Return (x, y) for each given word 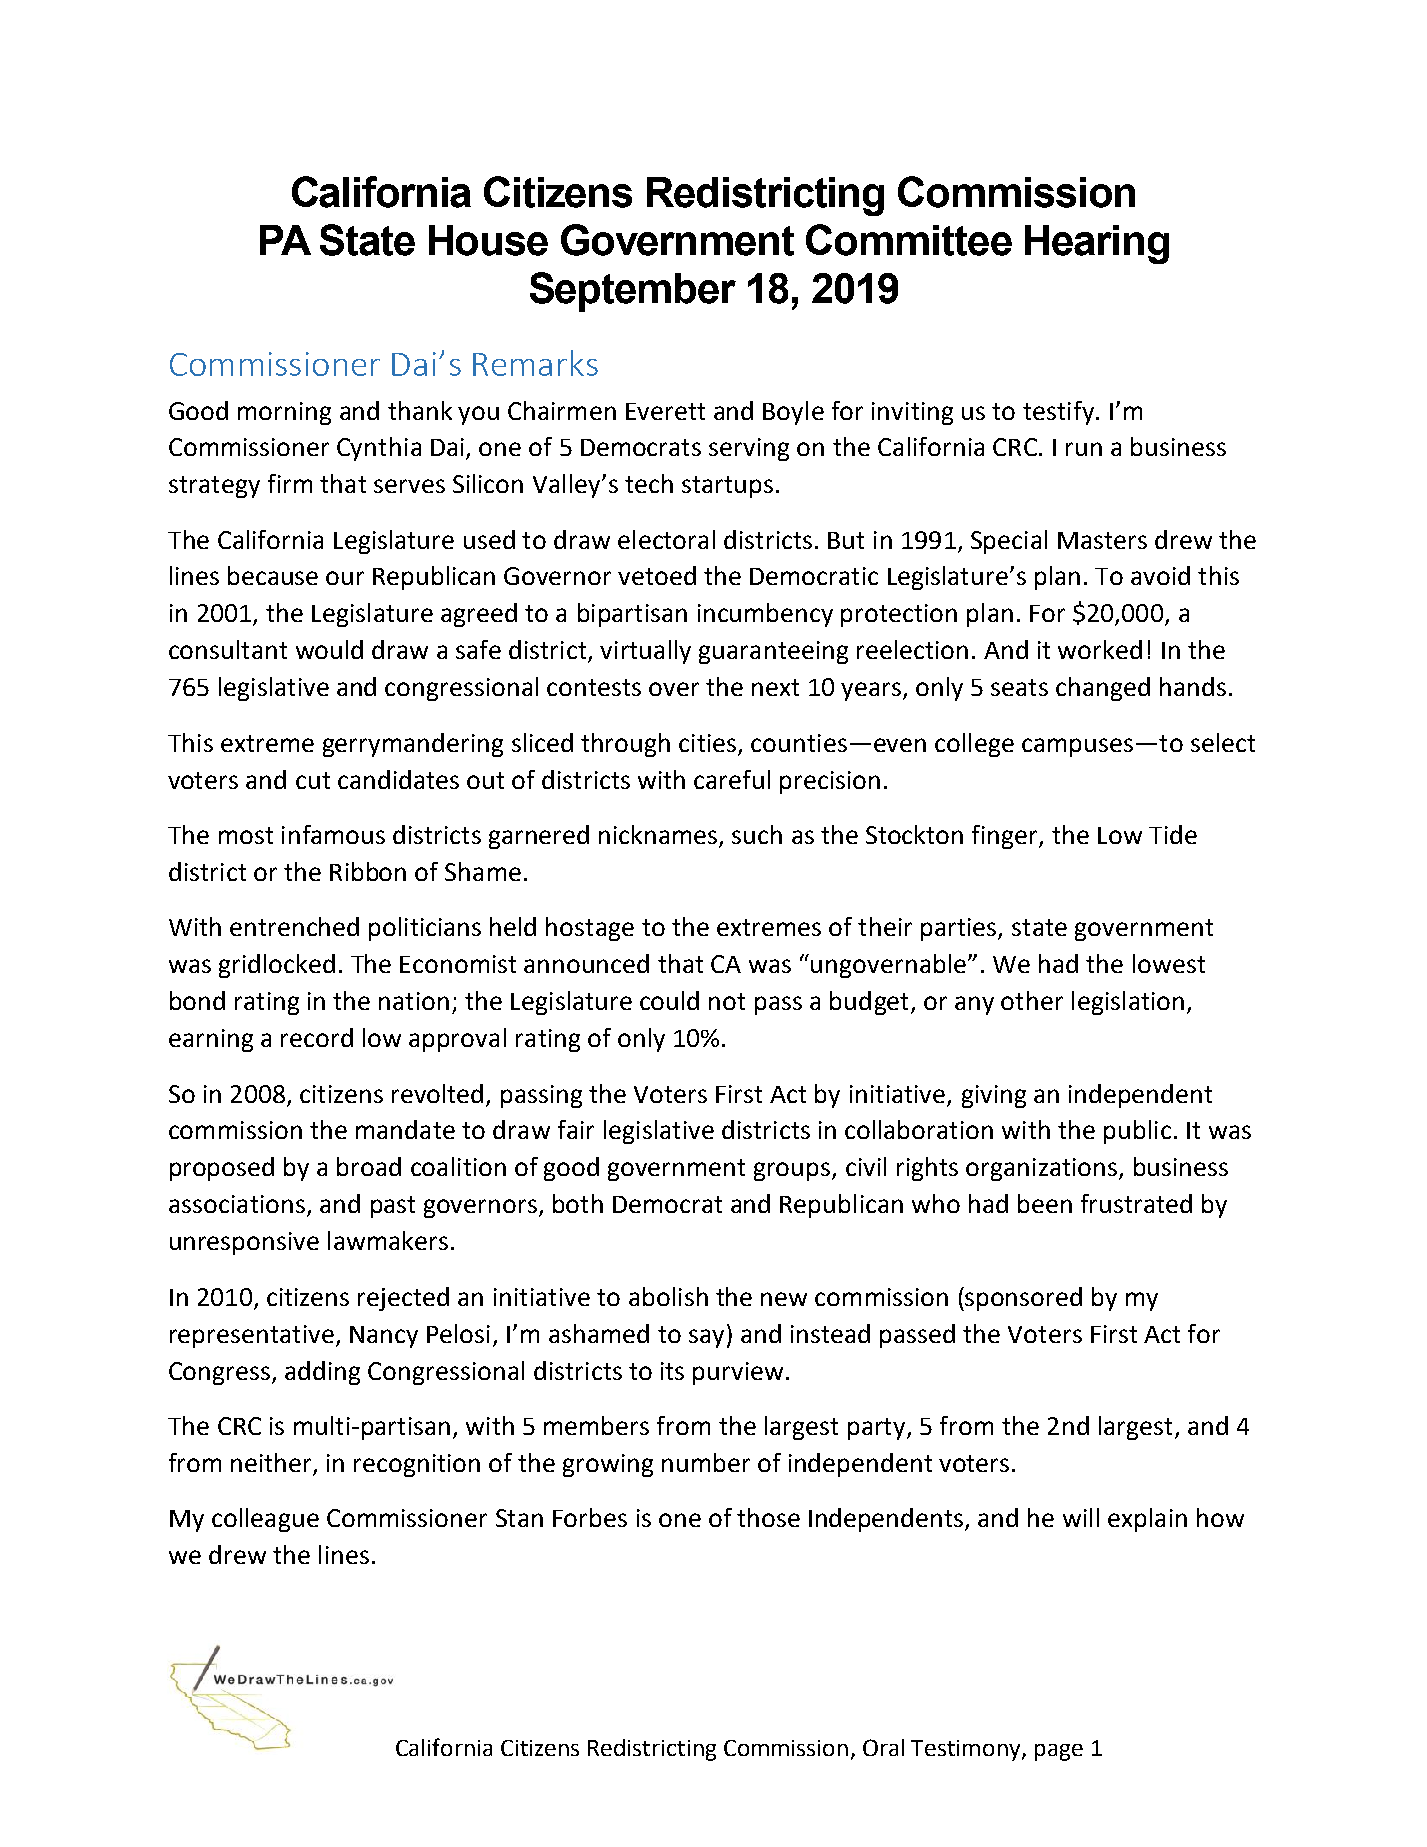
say (706, 1338)
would (329, 649)
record (317, 1037)
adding (322, 1373)
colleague (265, 1520)
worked (1100, 649)
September (633, 292)
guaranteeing (773, 652)
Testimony (967, 1750)
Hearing (1097, 244)
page (1059, 1752)
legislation (1128, 1003)
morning (284, 413)
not (727, 1001)
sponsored (1023, 1299)
